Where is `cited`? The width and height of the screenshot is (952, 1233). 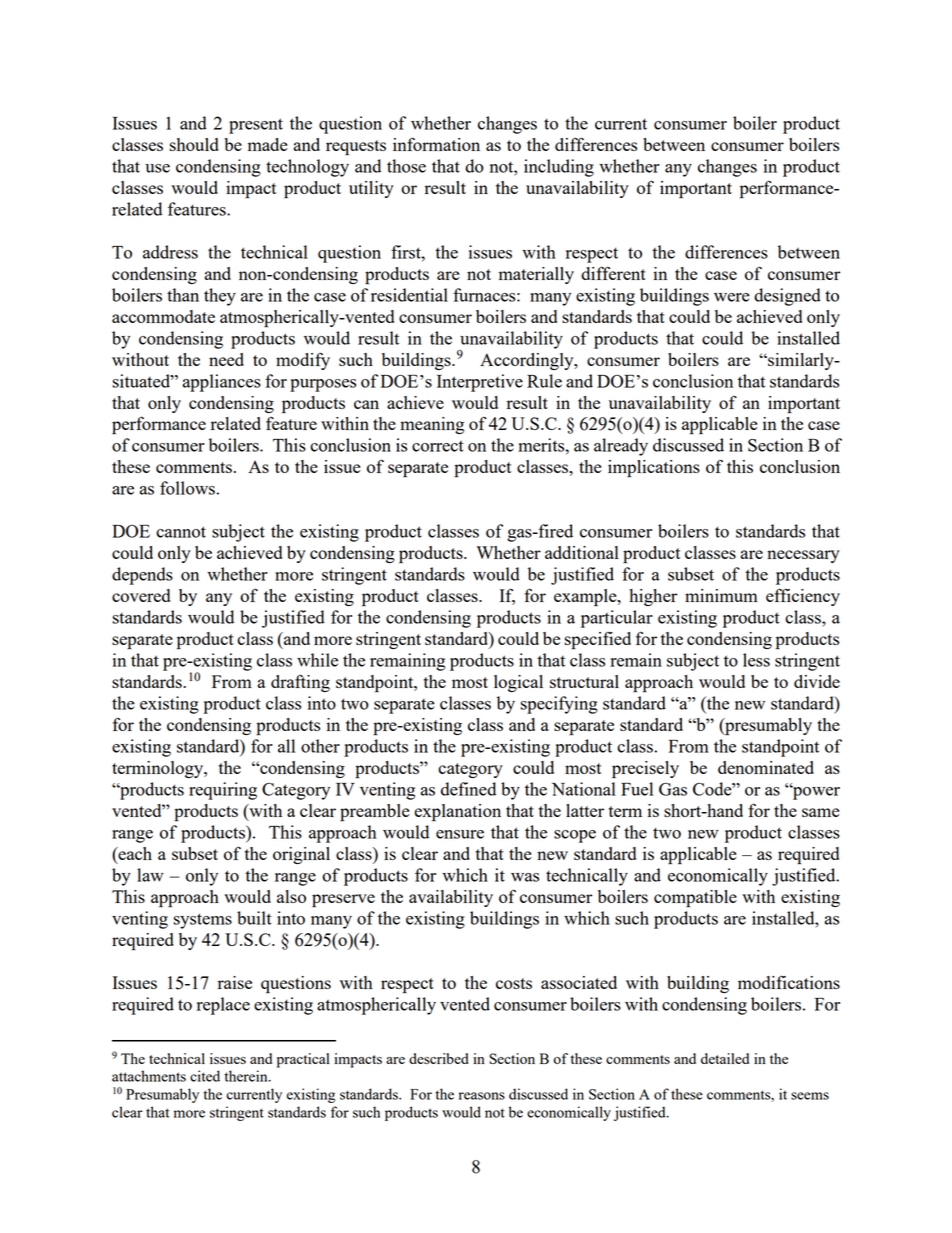
cited is located at coordinates (205, 1076).
